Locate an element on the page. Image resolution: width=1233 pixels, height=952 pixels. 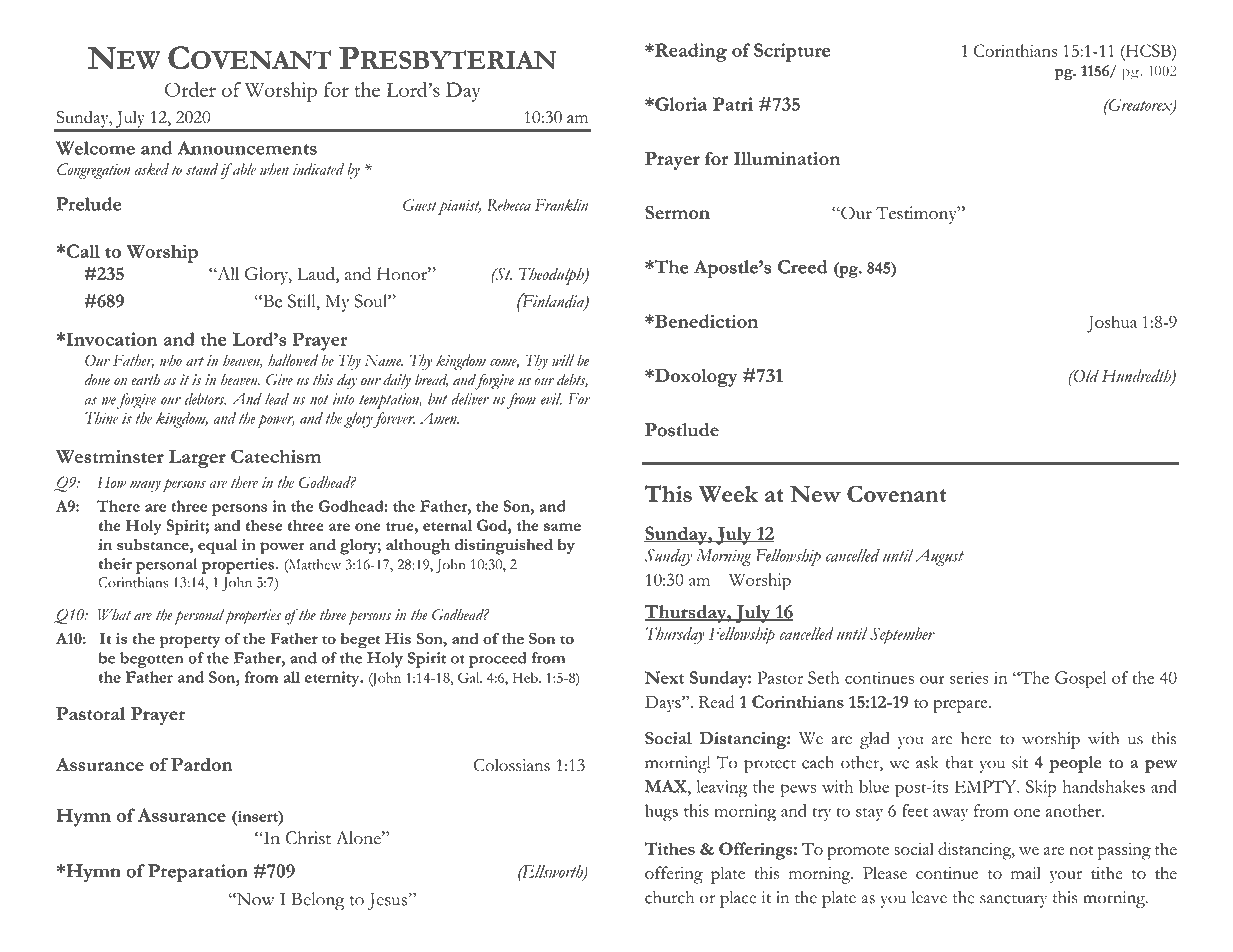
debts is located at coordinates (572, 380).
